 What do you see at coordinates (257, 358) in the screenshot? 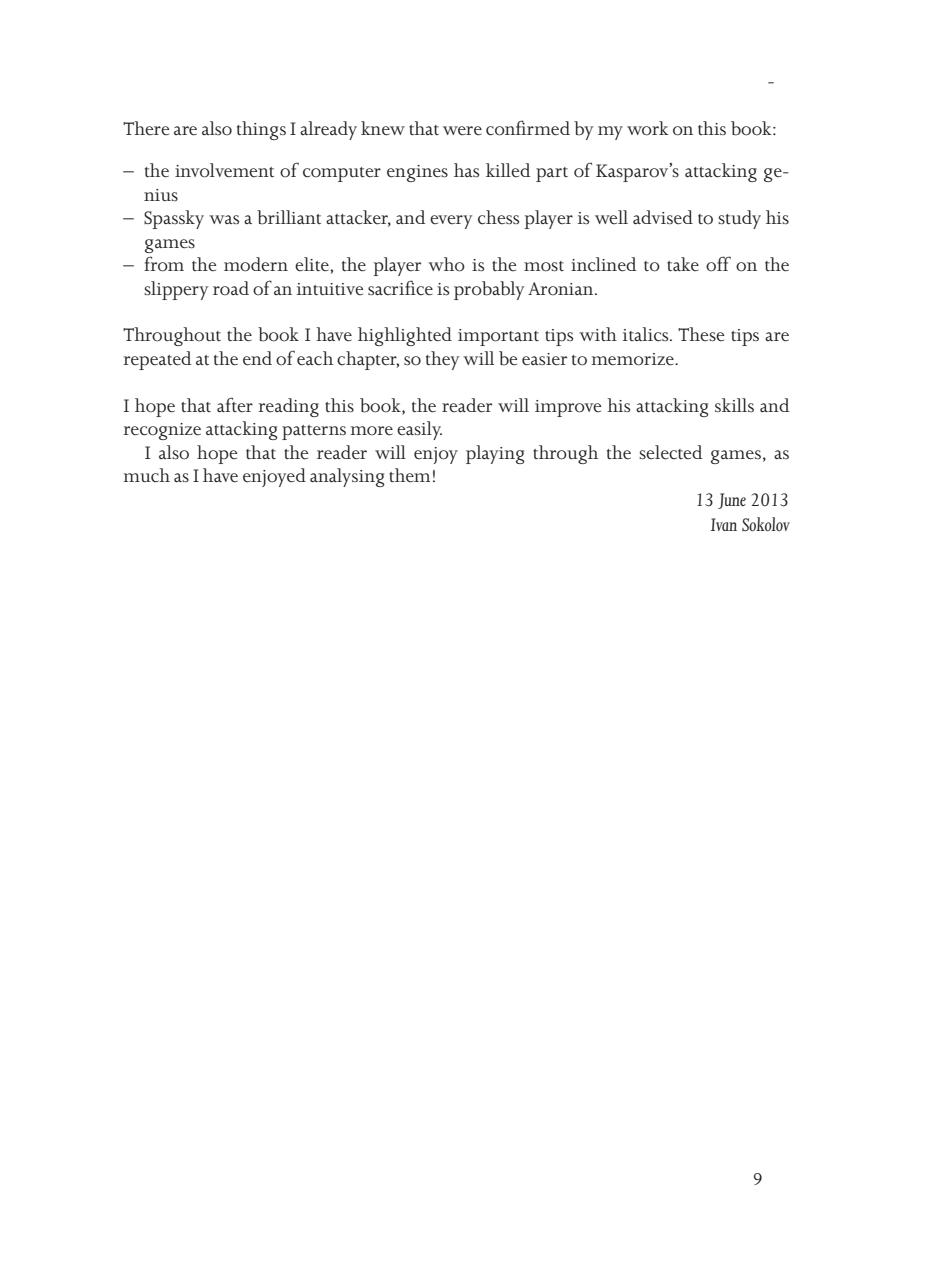
I see `end` at bounding box center [257, 358].
